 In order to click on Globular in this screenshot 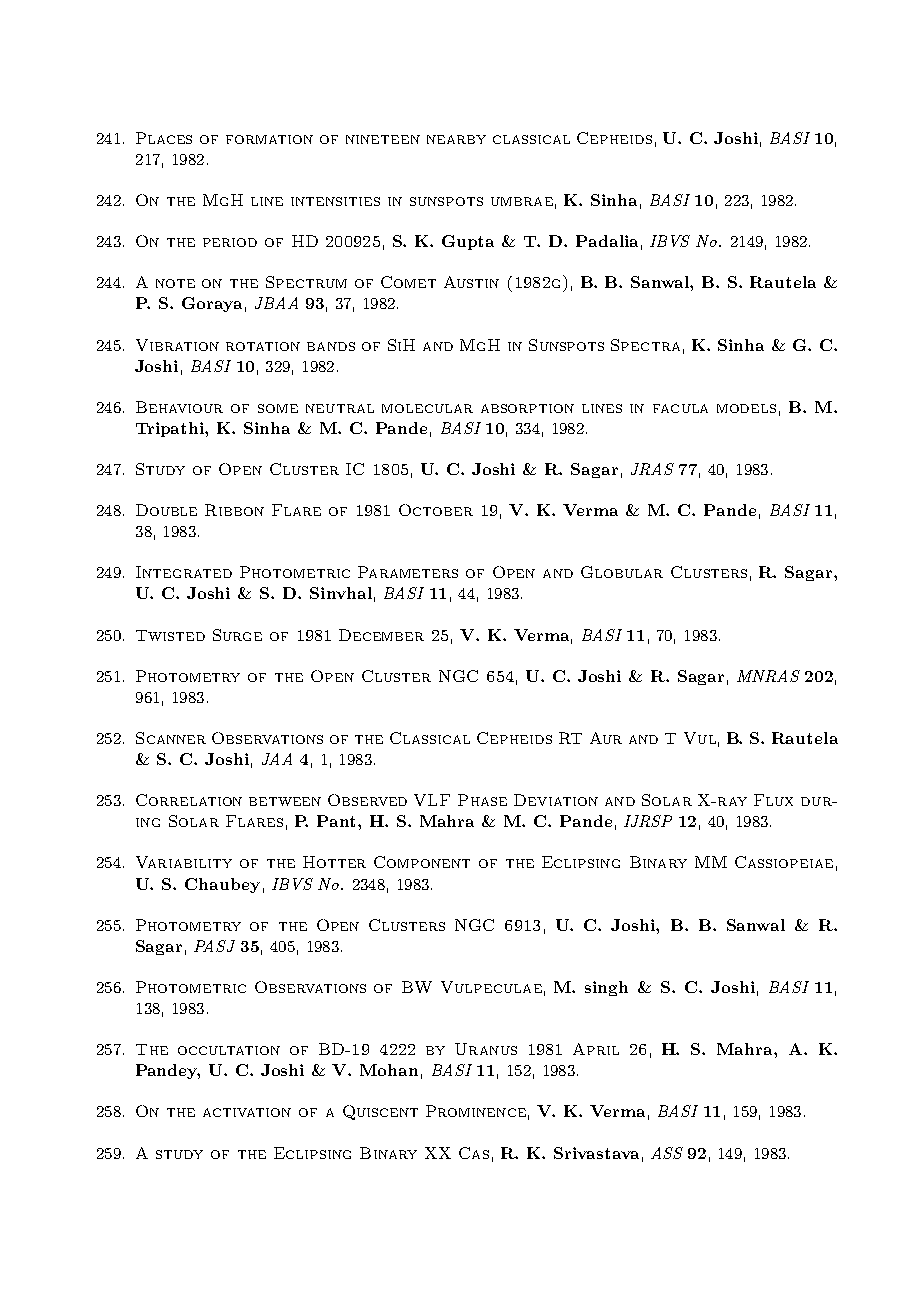, I will do `click(622, 572)`.
